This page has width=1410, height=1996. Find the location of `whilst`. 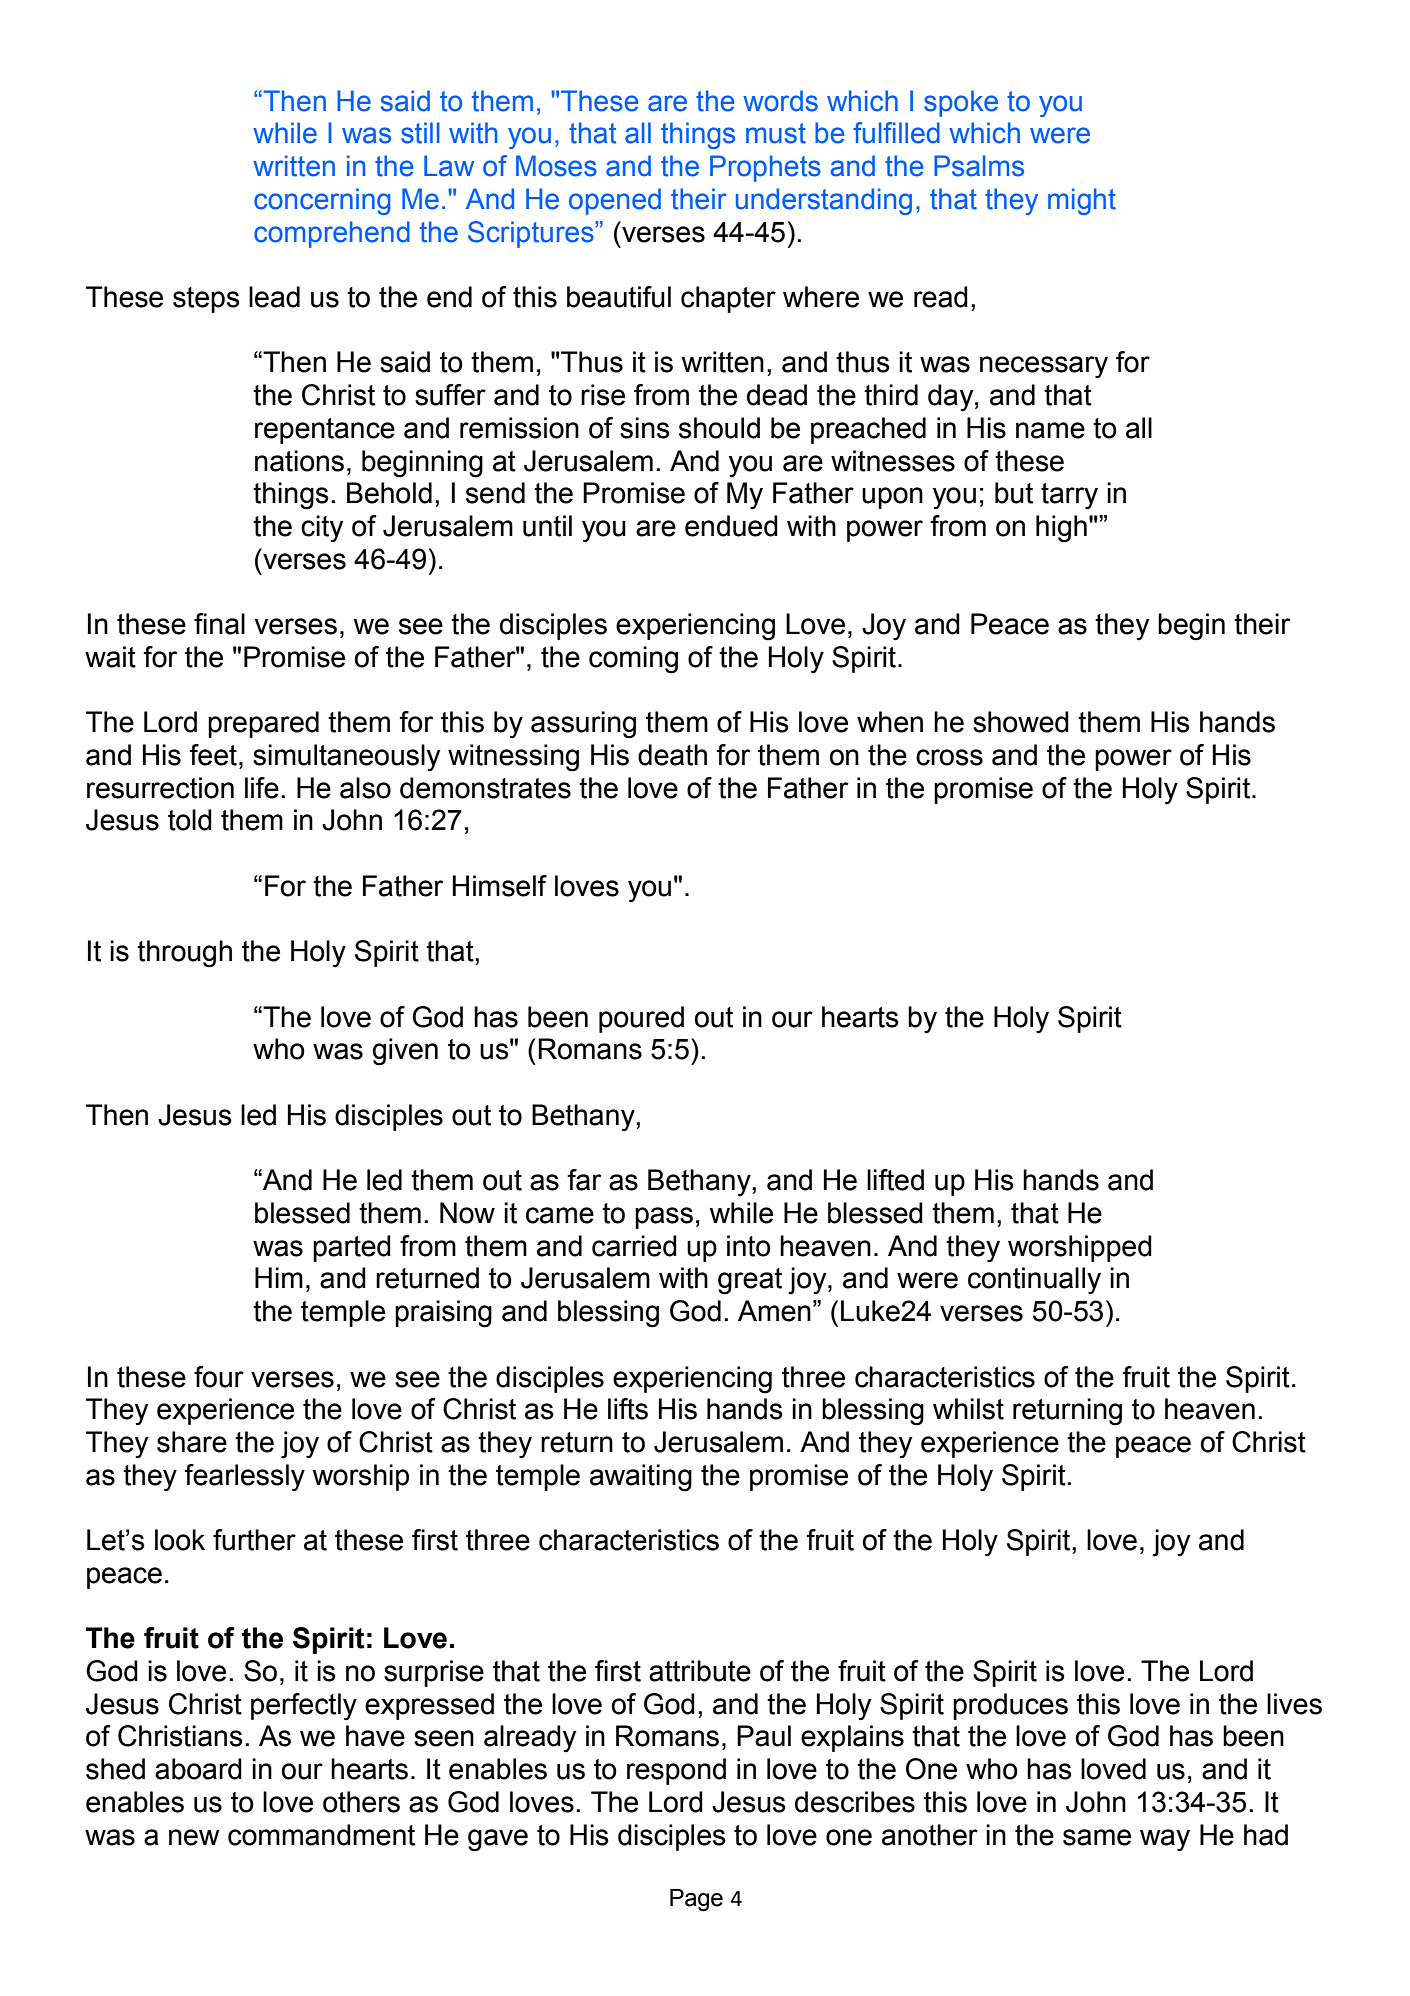

whilst is located at coordinates (968, 1409).
